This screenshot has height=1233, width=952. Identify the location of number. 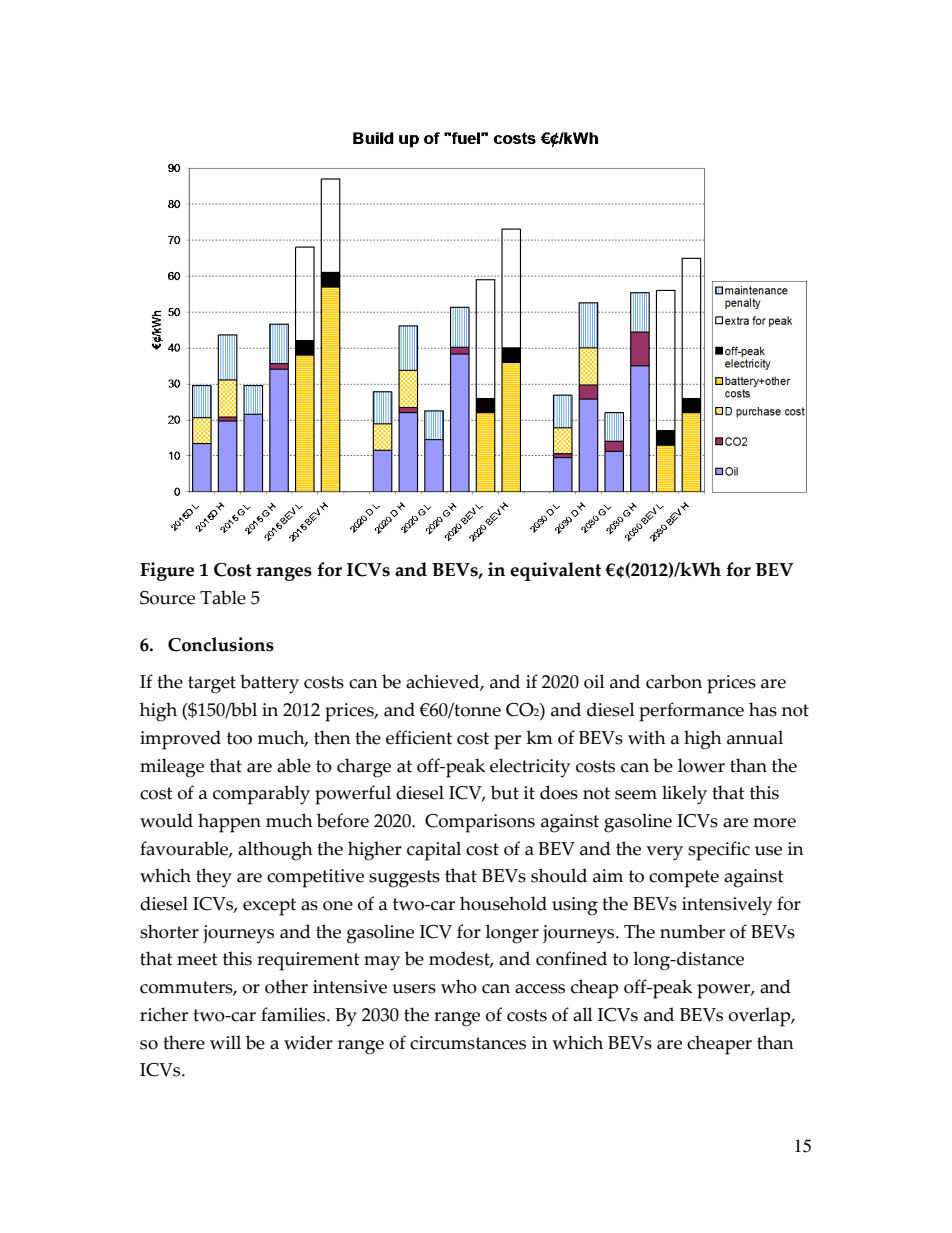
(692, 931).
